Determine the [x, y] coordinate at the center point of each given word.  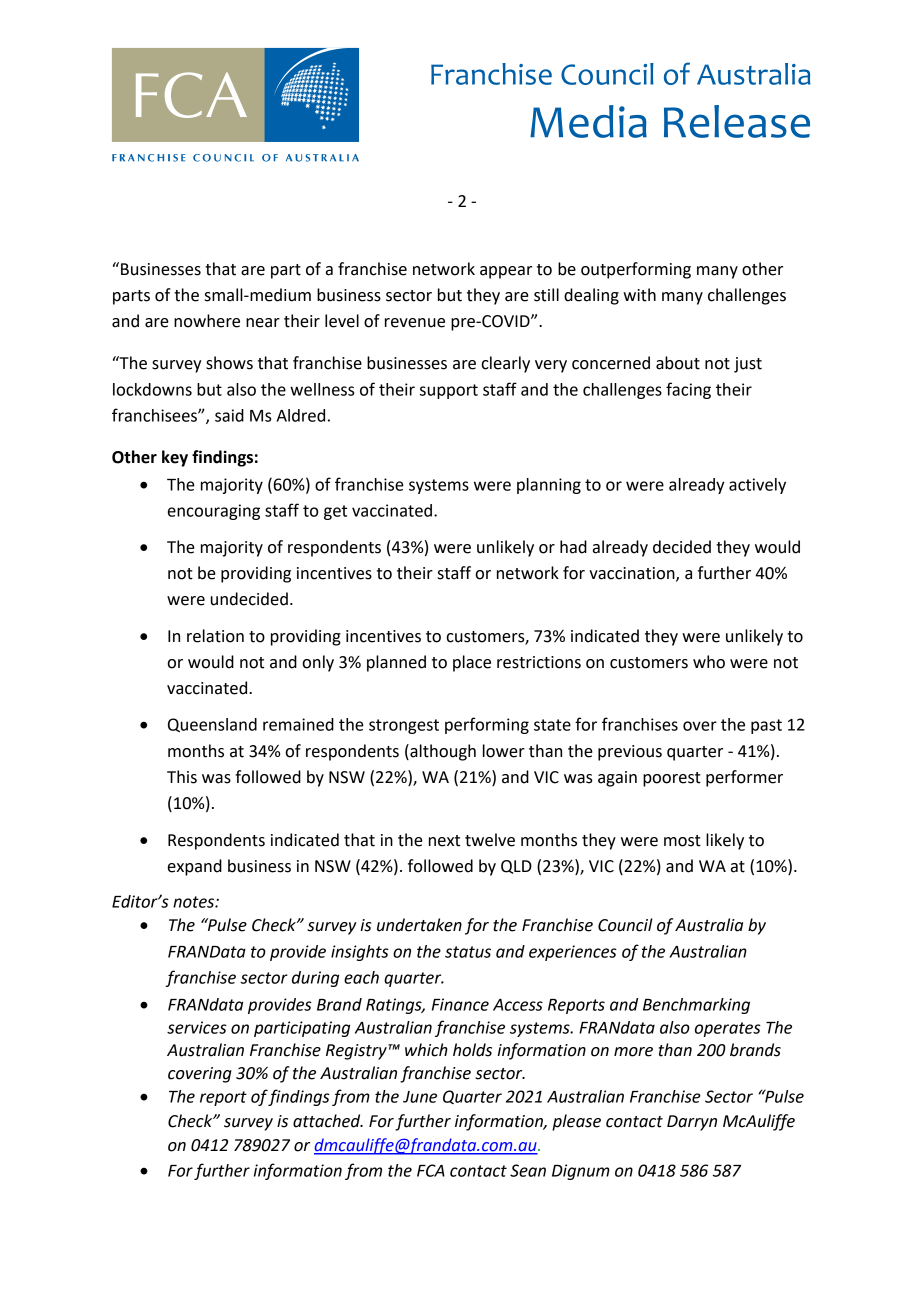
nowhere [207, 321]
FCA [431, 1170]
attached [328, 1121]
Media [588, 121]
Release [737, 121]
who [709, 662]
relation [215, 636]
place [472, 663]
